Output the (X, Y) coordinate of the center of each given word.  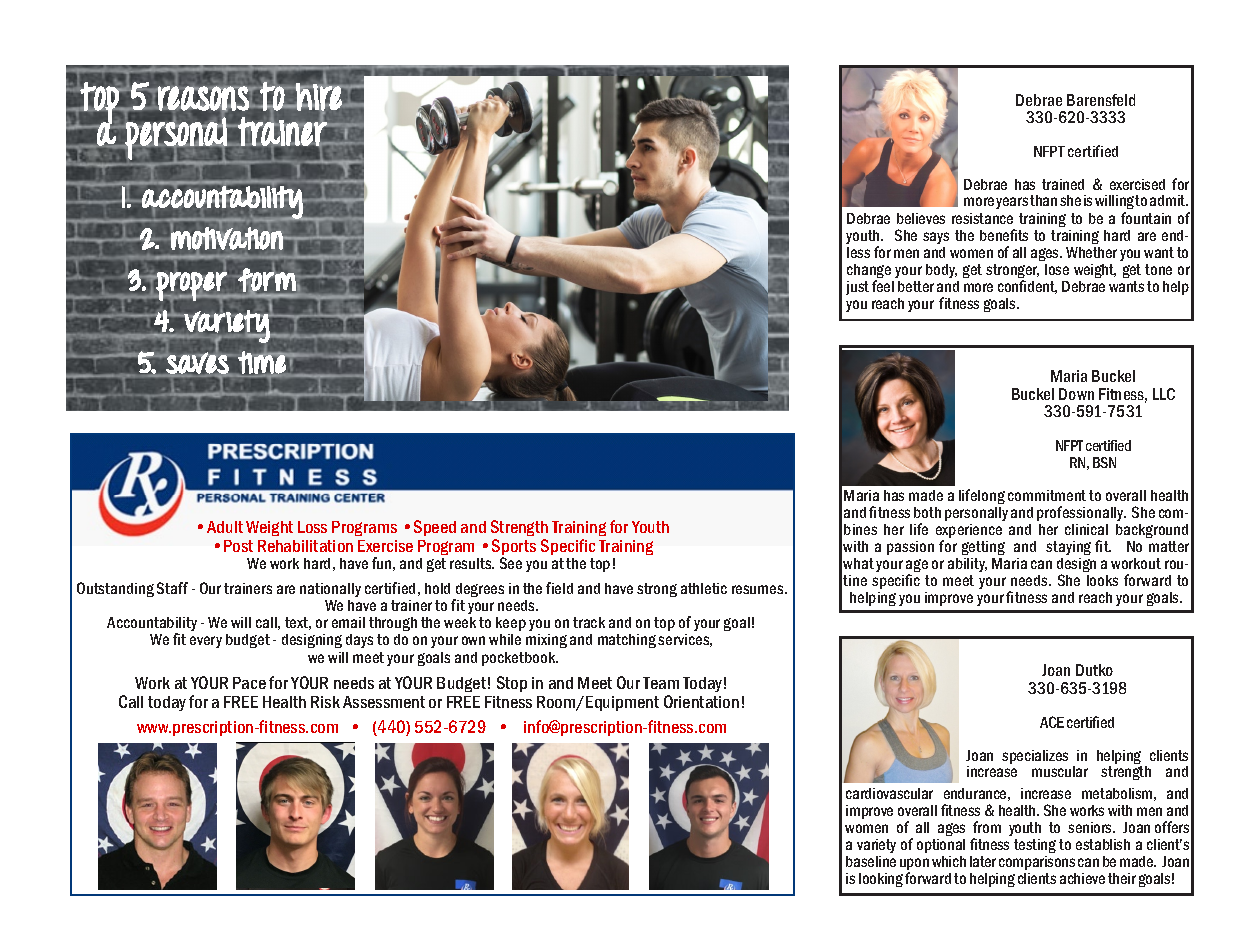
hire (319, 96)
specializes (1035, 757)
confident (1027, 287)
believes (921, 218)
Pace (249, 683)
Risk (325, 702)
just (857, 288)
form (266, 279)
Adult (225, 527)
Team (661, 683)
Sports (514, 548)
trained (1063, 184)
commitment (1047, 495)
